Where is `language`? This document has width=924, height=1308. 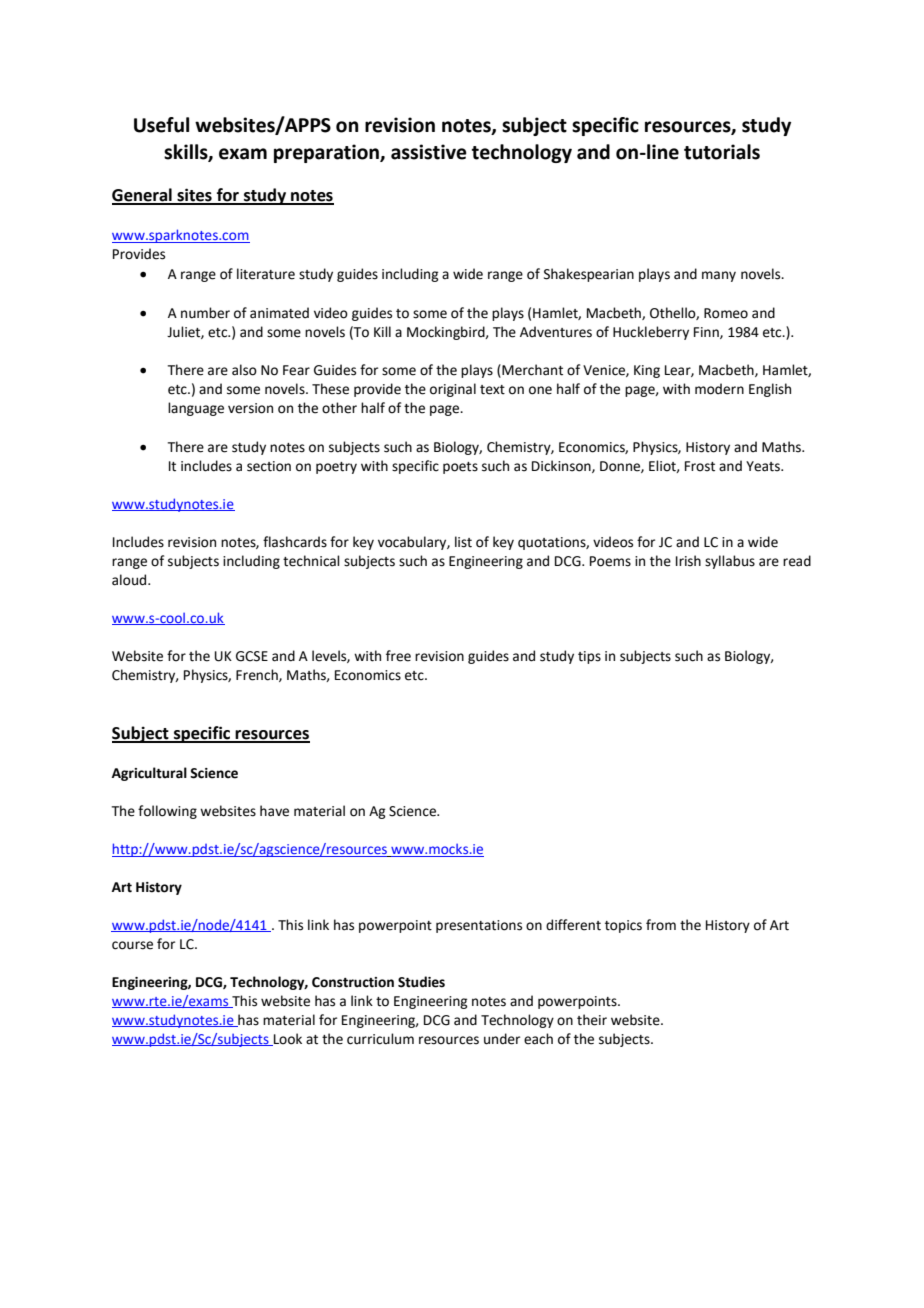
language is located at coordinates (196, 409).
